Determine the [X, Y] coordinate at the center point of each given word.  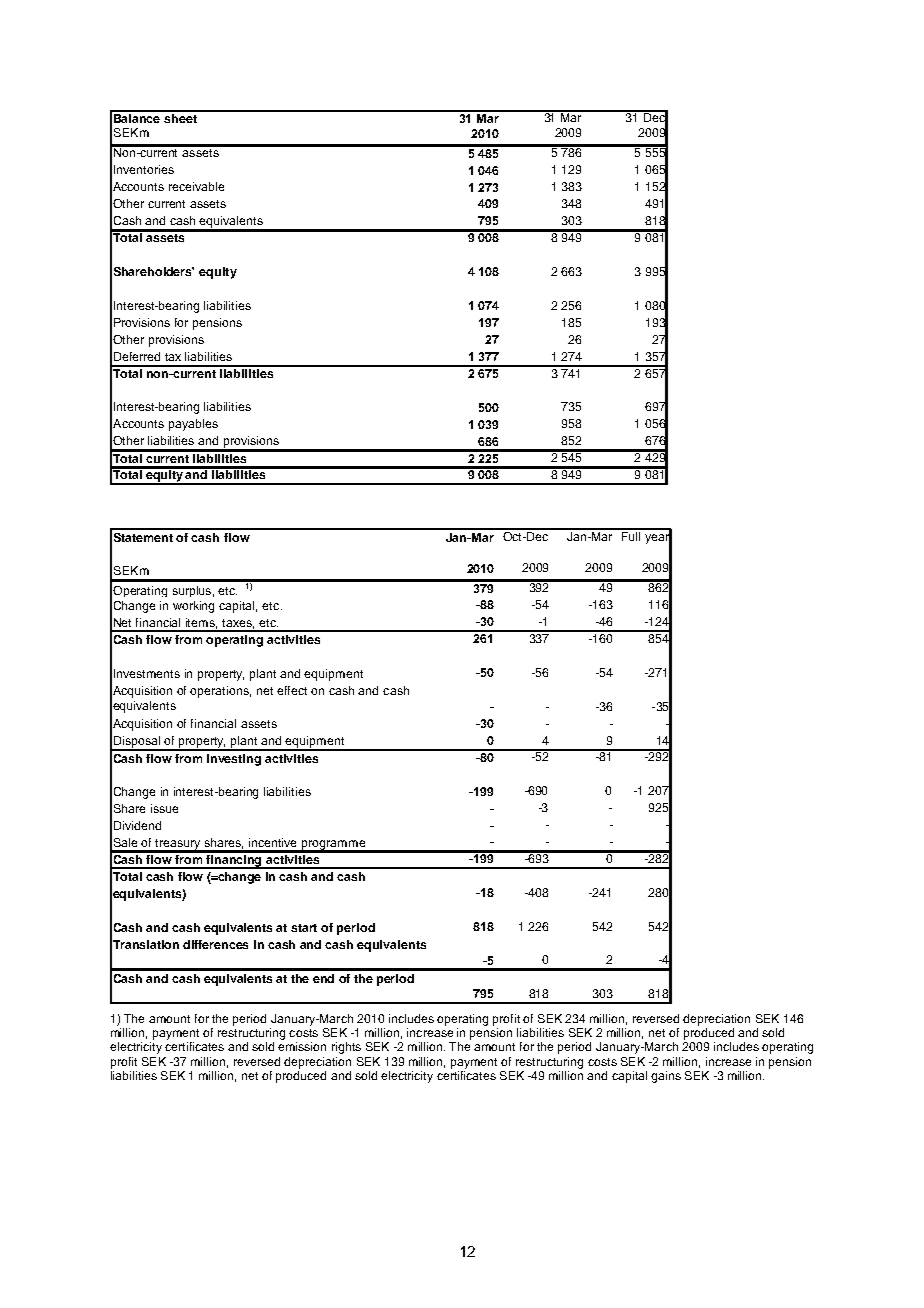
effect [292, 690]
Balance [137, 117]
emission [302, 1046]
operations [220, 692]
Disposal [137, 743]
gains [666, 1077]
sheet [181, 117]
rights [346, 1048]
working [193, 607]
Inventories [144, 169]
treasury [178, 845]
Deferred [137, 356]
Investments [147, 673]
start [304, 928]
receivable [196, 186]
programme [334, 846]
